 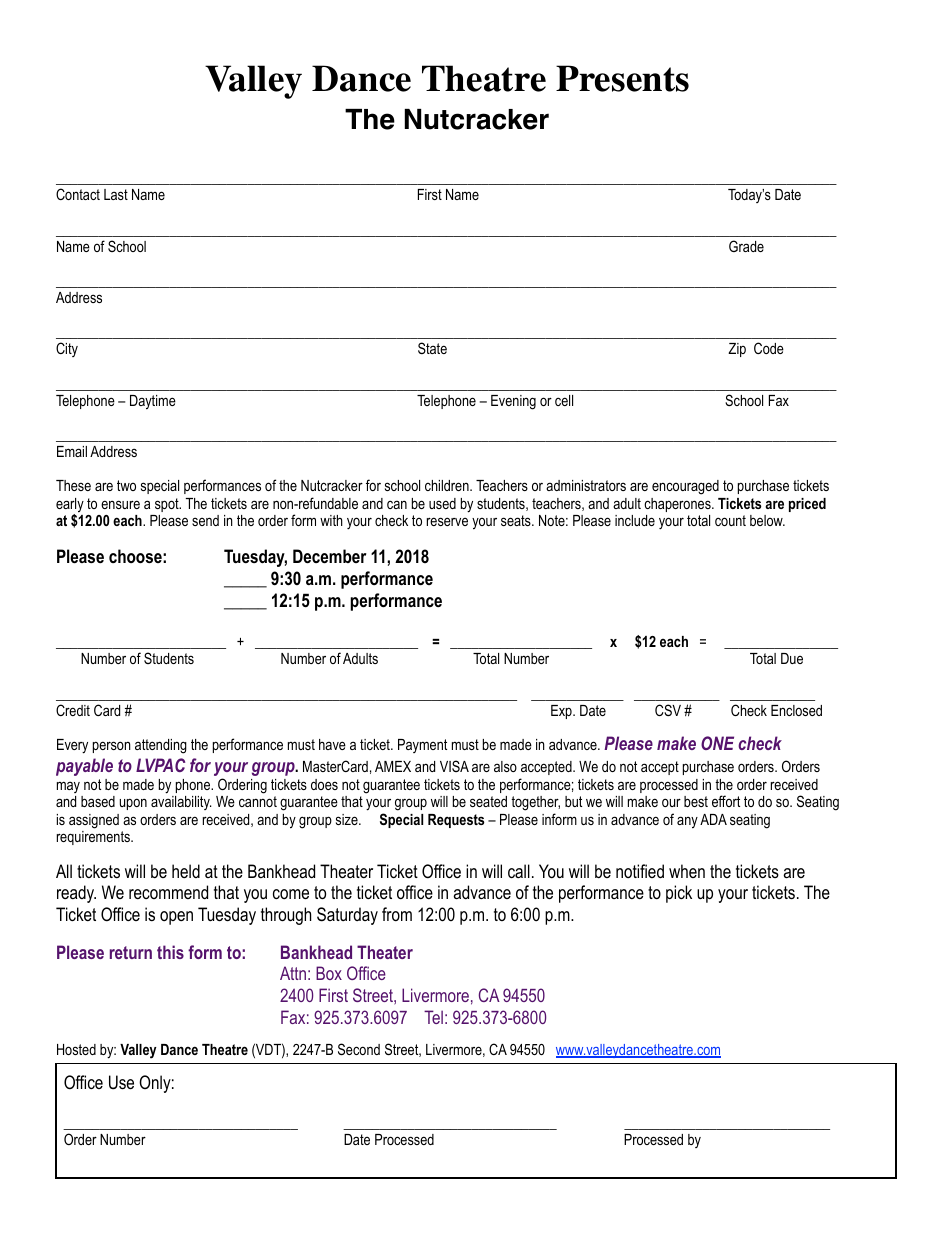 What do you see at coordinates (205, 520) in the image?
I see `send` at bounding box center [205, 520].
